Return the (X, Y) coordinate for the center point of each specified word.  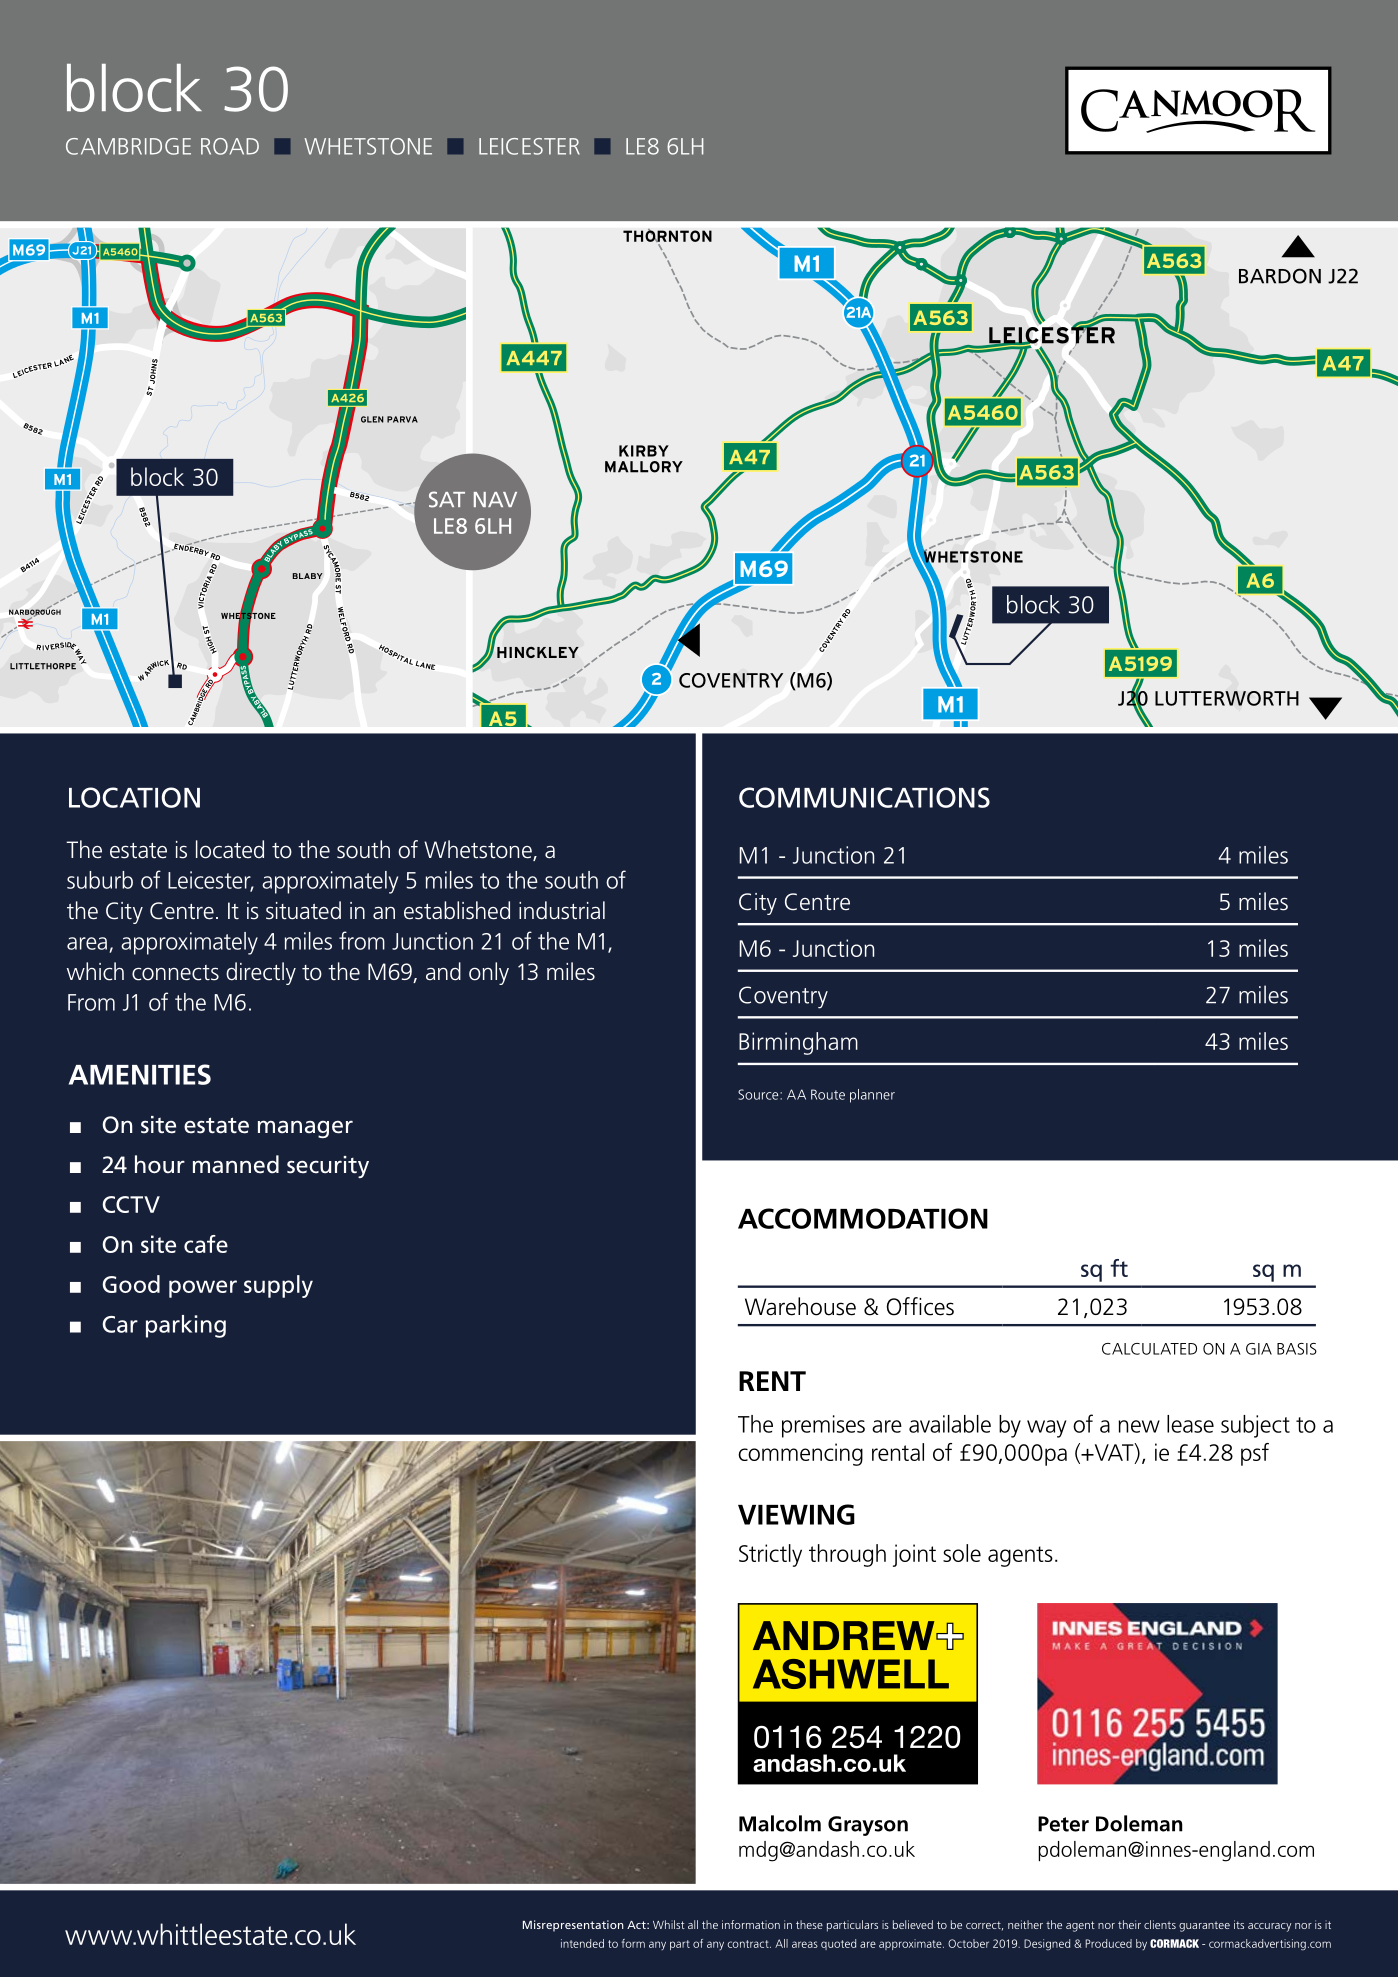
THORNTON (667, 235)
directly (261, 973)
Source (759, 1094)
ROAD (230, 146)
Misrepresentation (573, 1926)
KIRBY (644, 451)
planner (872, 1096)
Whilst (669, 1924)
